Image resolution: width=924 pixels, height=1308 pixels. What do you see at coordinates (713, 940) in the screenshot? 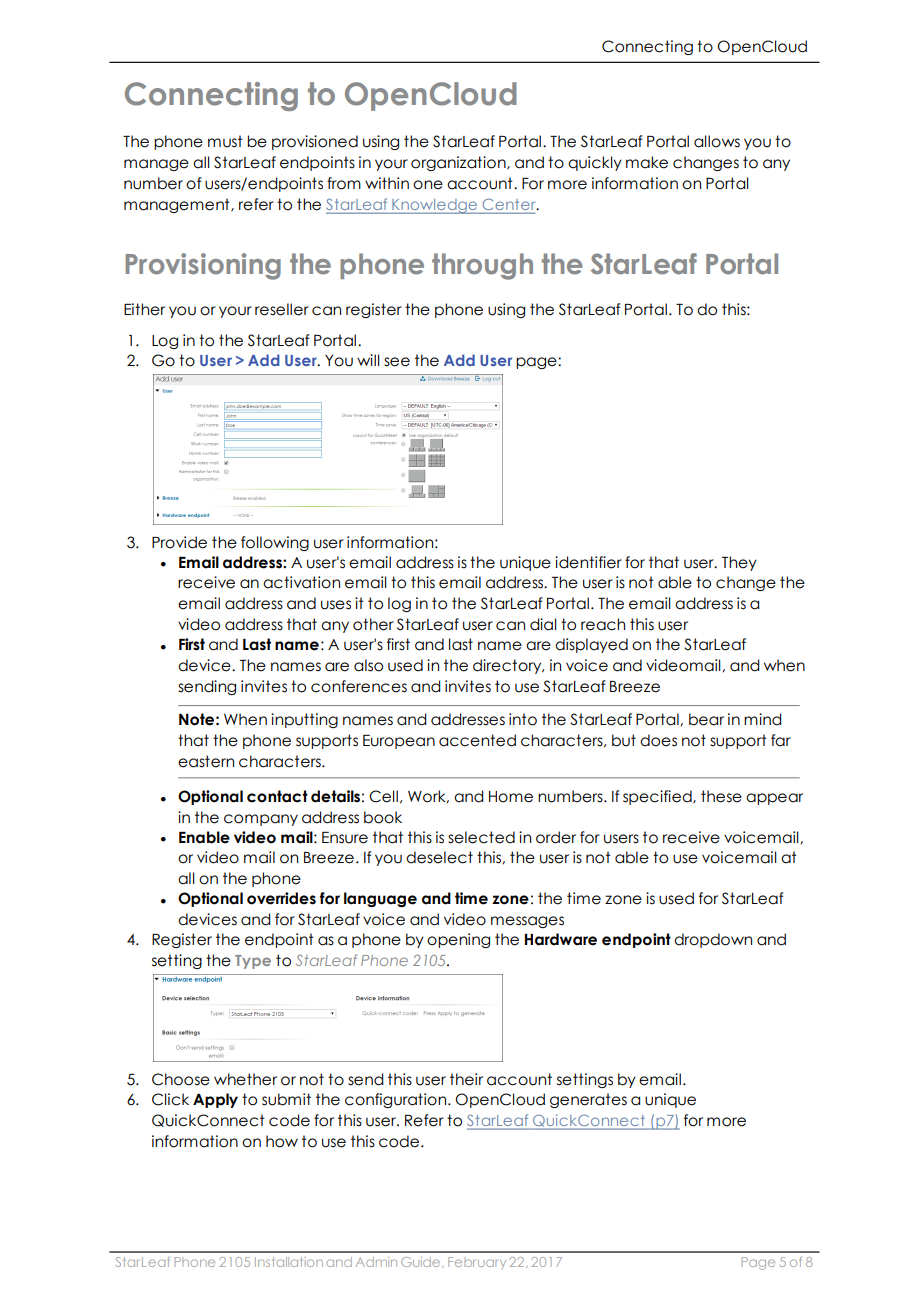
I see `dropdown` at bounding box center [713, 940].
